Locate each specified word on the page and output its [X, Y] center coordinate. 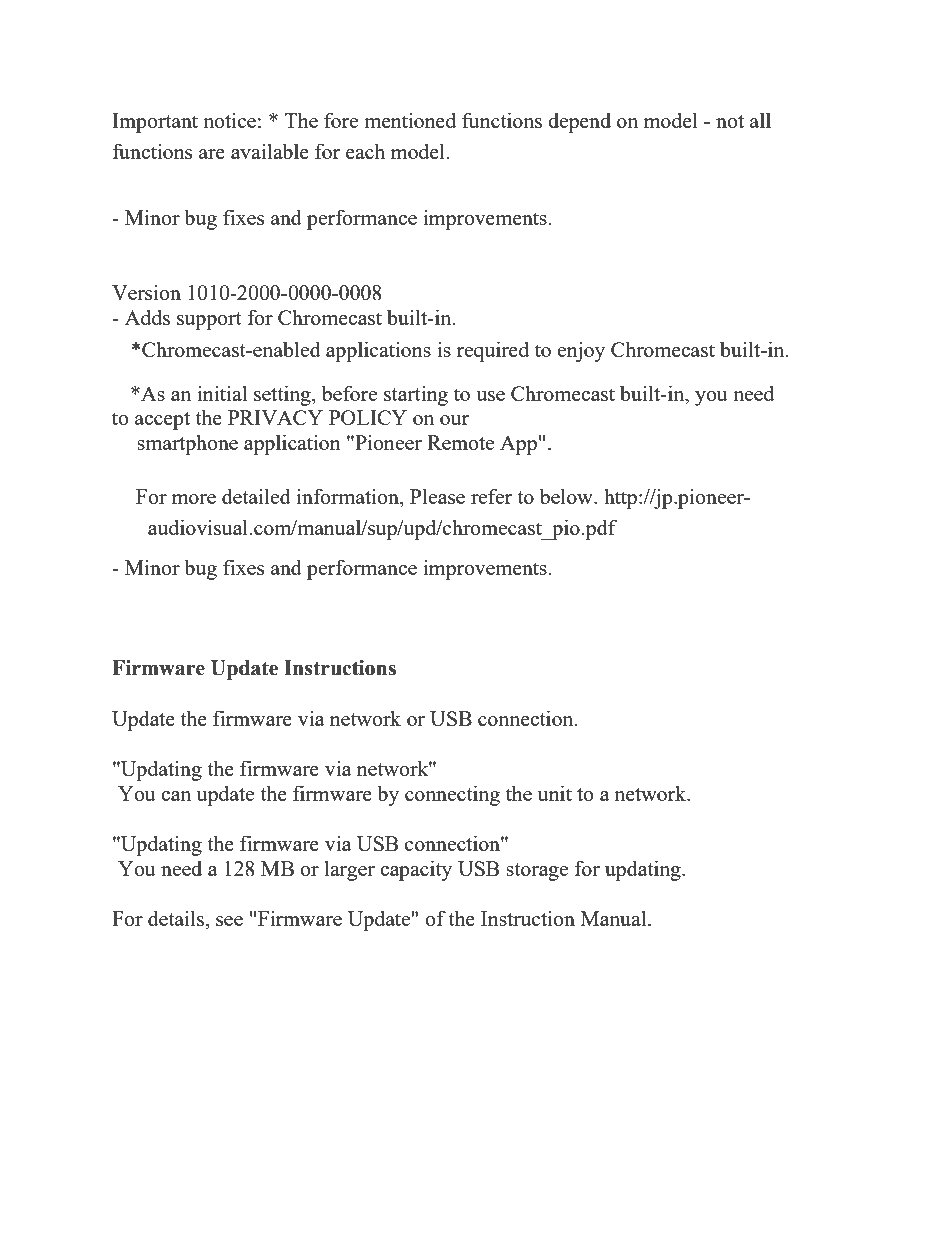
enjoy [581, 351]
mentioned [410, 120]
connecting [452, 795]
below [567, 496]
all [760, 120]
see [229, 921]
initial [222, 393]
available [270, 151]
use [490, 396]
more [194, 499]
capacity [416, 870]
